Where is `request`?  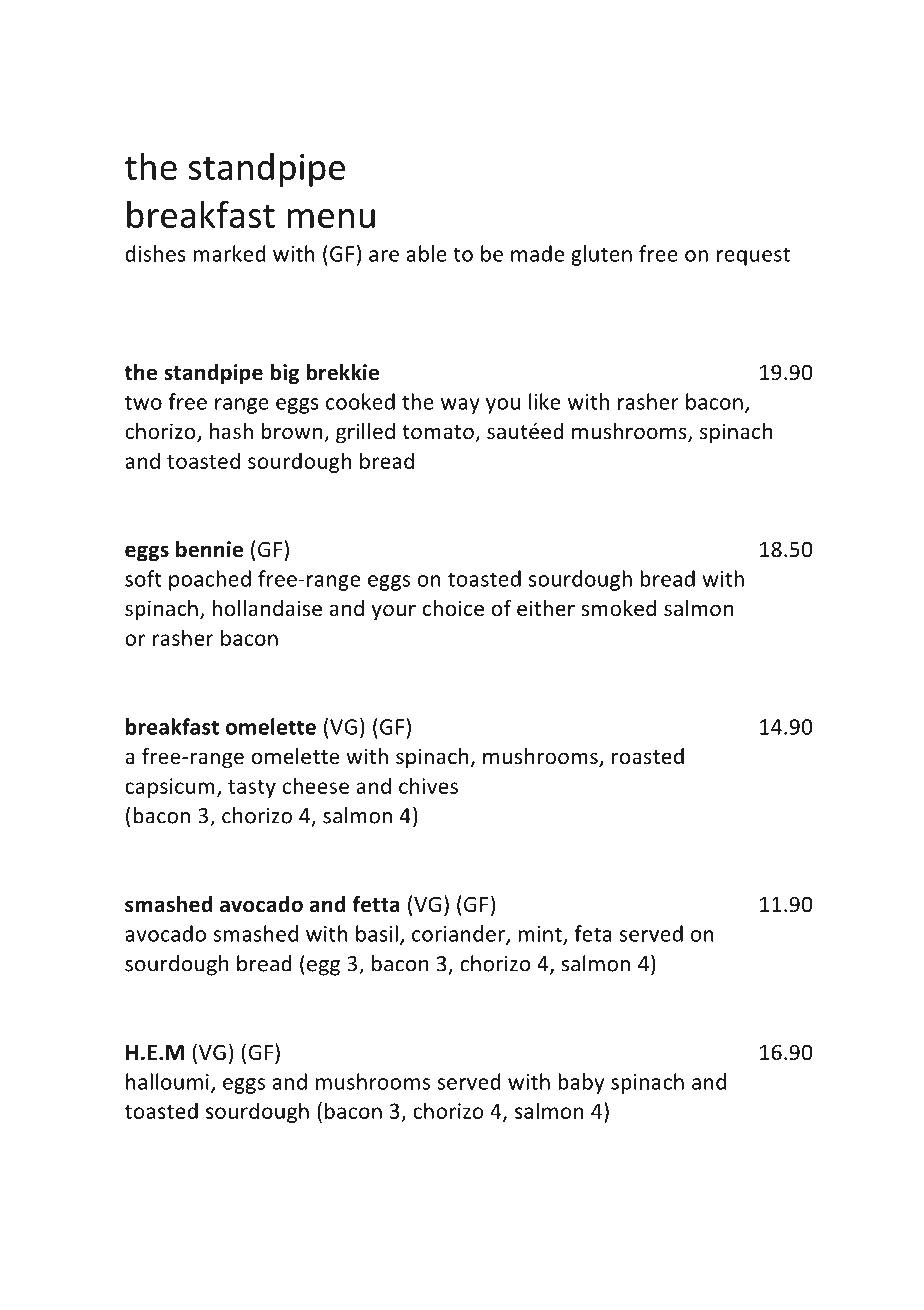 request is located at coordinates (753, 256).
